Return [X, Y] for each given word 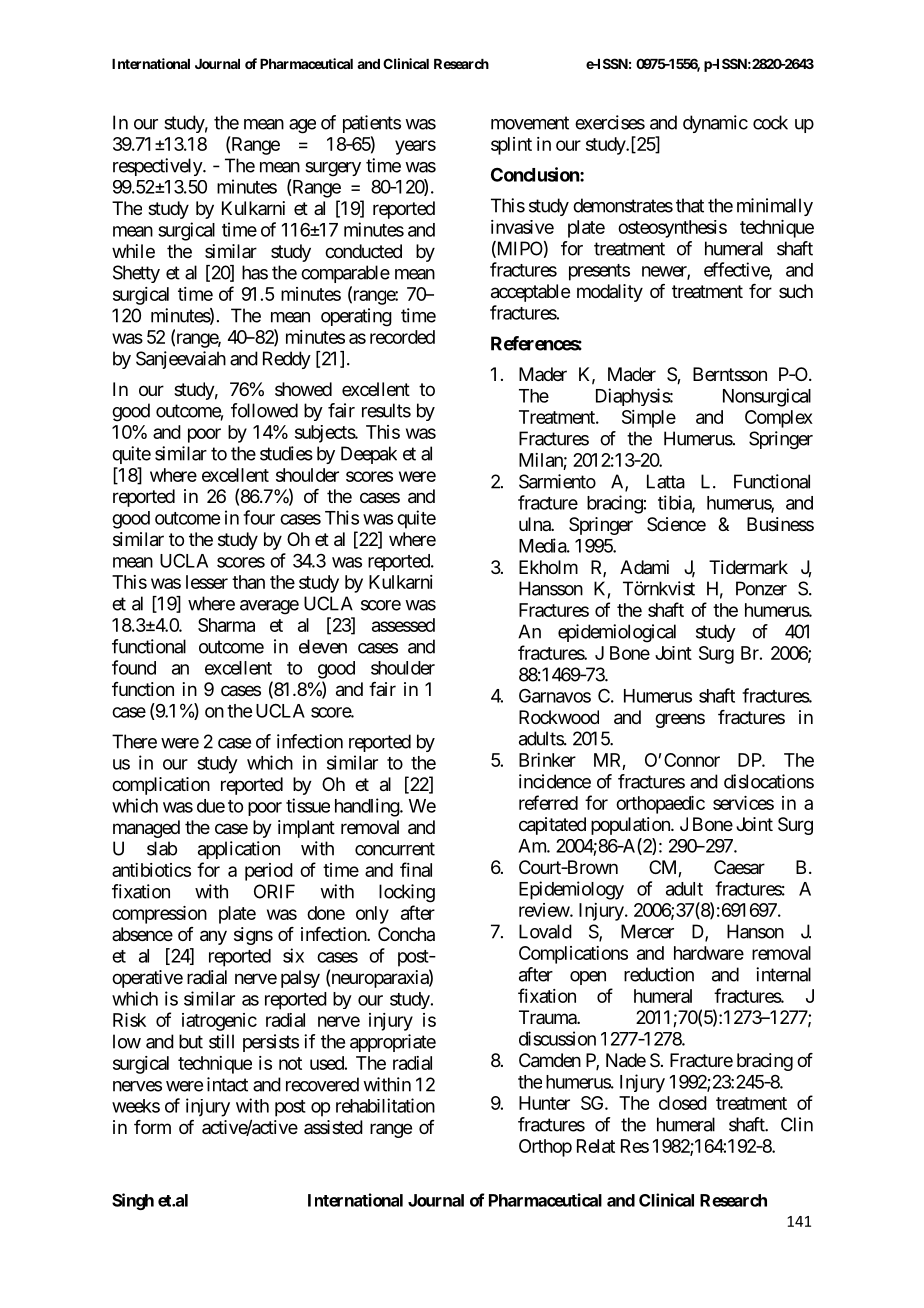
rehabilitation [385, 1105]
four [259, 517]
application [239, 850]
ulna [535, 524]
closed [683, 1103]
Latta [666, 481]
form [152, 1127]
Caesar [739, 867]
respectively [158, 167]
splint [511, 146]
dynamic [715, 124]
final [416, 869]
